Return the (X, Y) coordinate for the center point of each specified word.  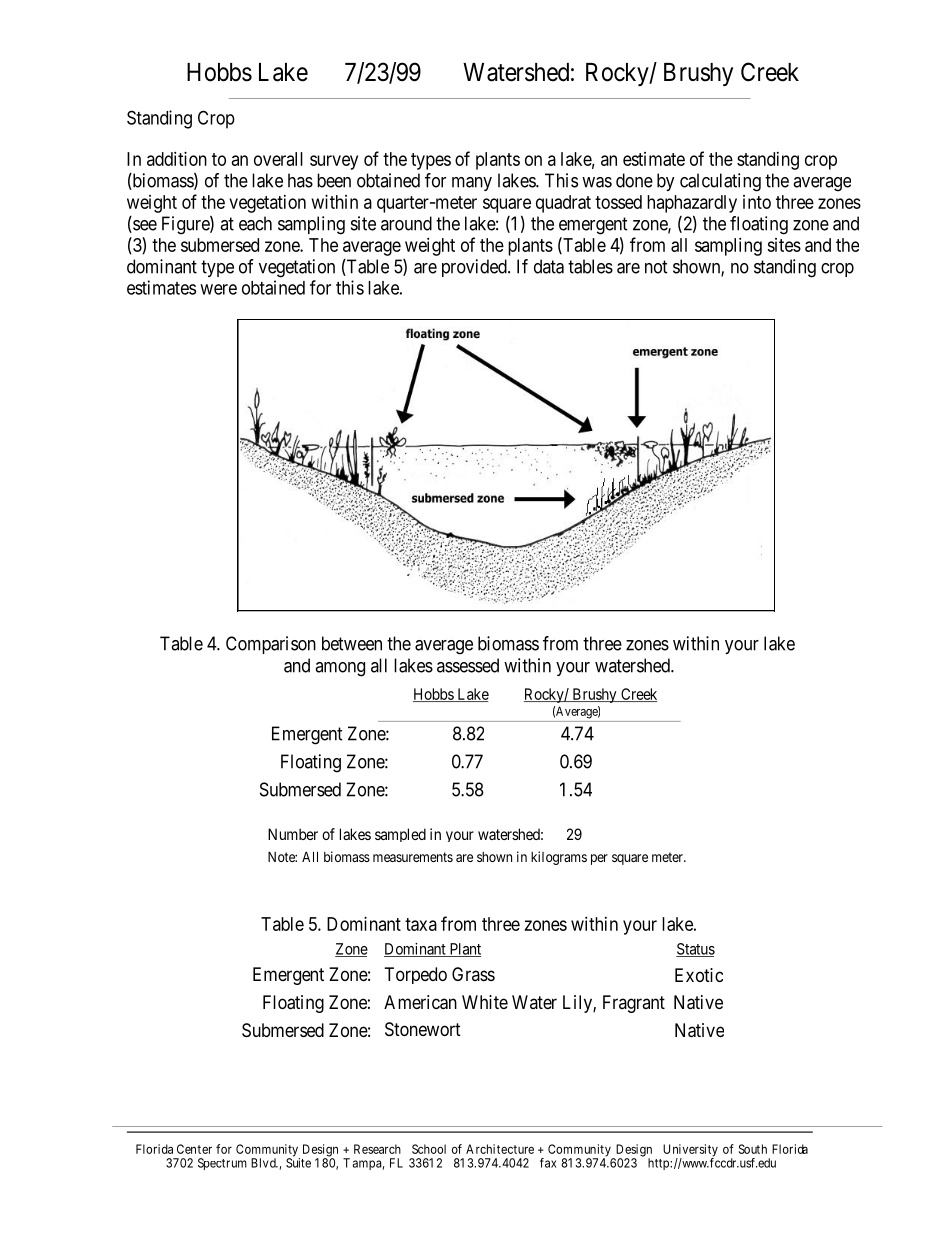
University (690, 1151)
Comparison (271, 645)
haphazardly (692, 204)
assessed (468, 665)
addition (177, 158)
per (599, 859)
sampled (400, 835)
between (352, 643)
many (472, 184)
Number (293, 834)
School (429, 1149)
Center (194, 1149)
